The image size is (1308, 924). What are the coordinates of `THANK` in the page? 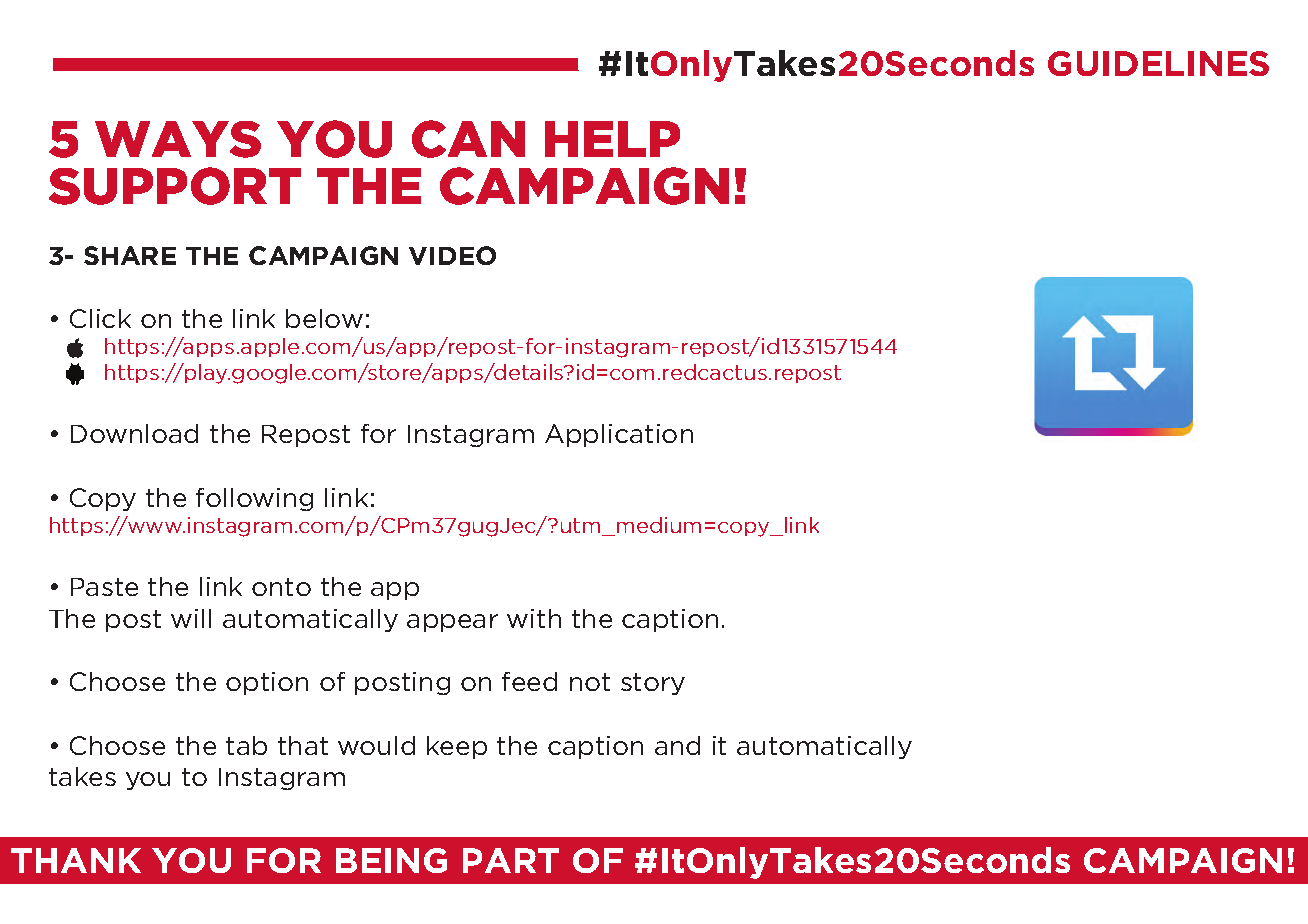 It's located at (76, 860).
